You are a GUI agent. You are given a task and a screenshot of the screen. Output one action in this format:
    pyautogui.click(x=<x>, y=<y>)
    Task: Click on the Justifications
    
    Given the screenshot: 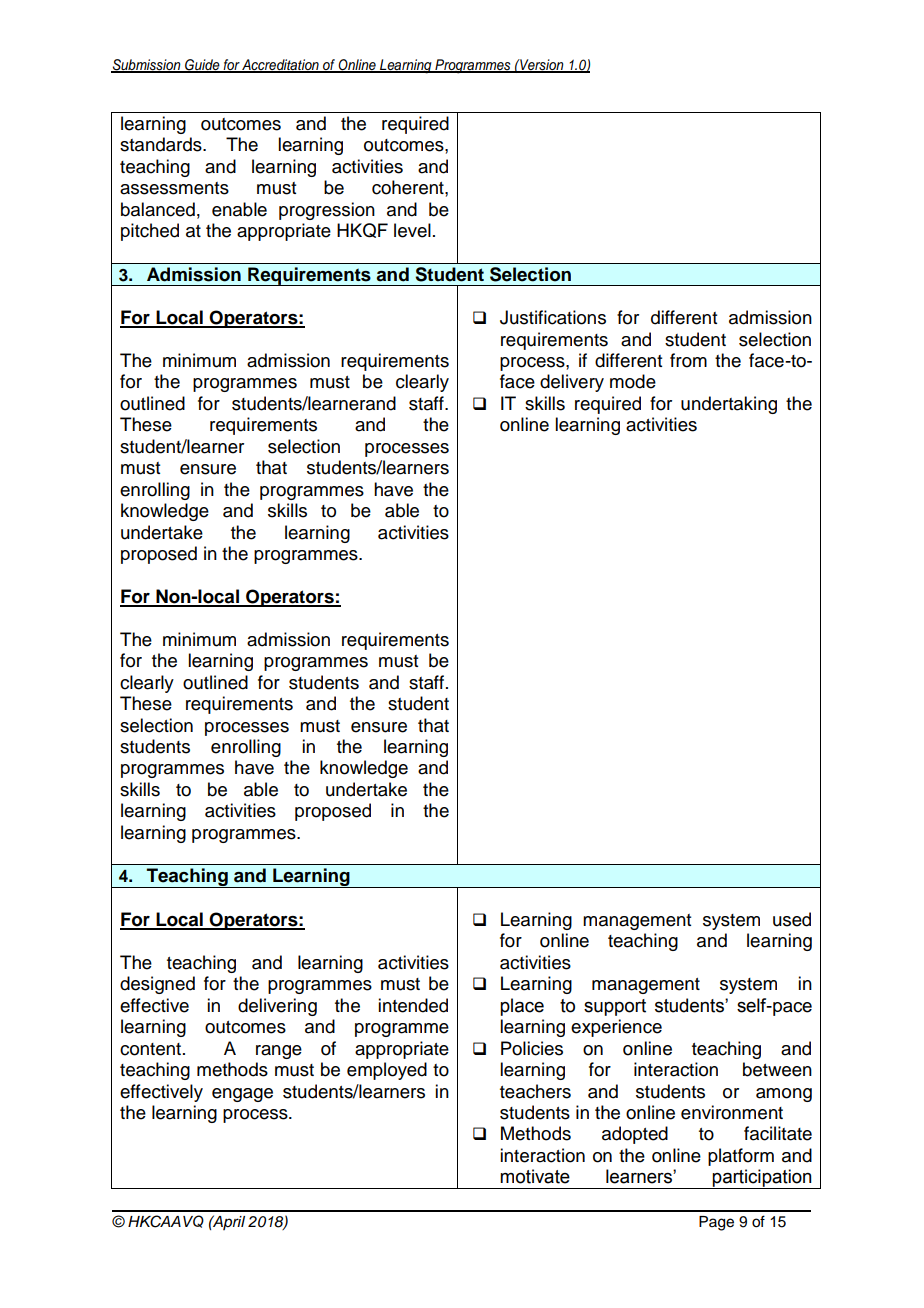 What is the action you would take?
    pyautogui.click(x=553, y=317)
